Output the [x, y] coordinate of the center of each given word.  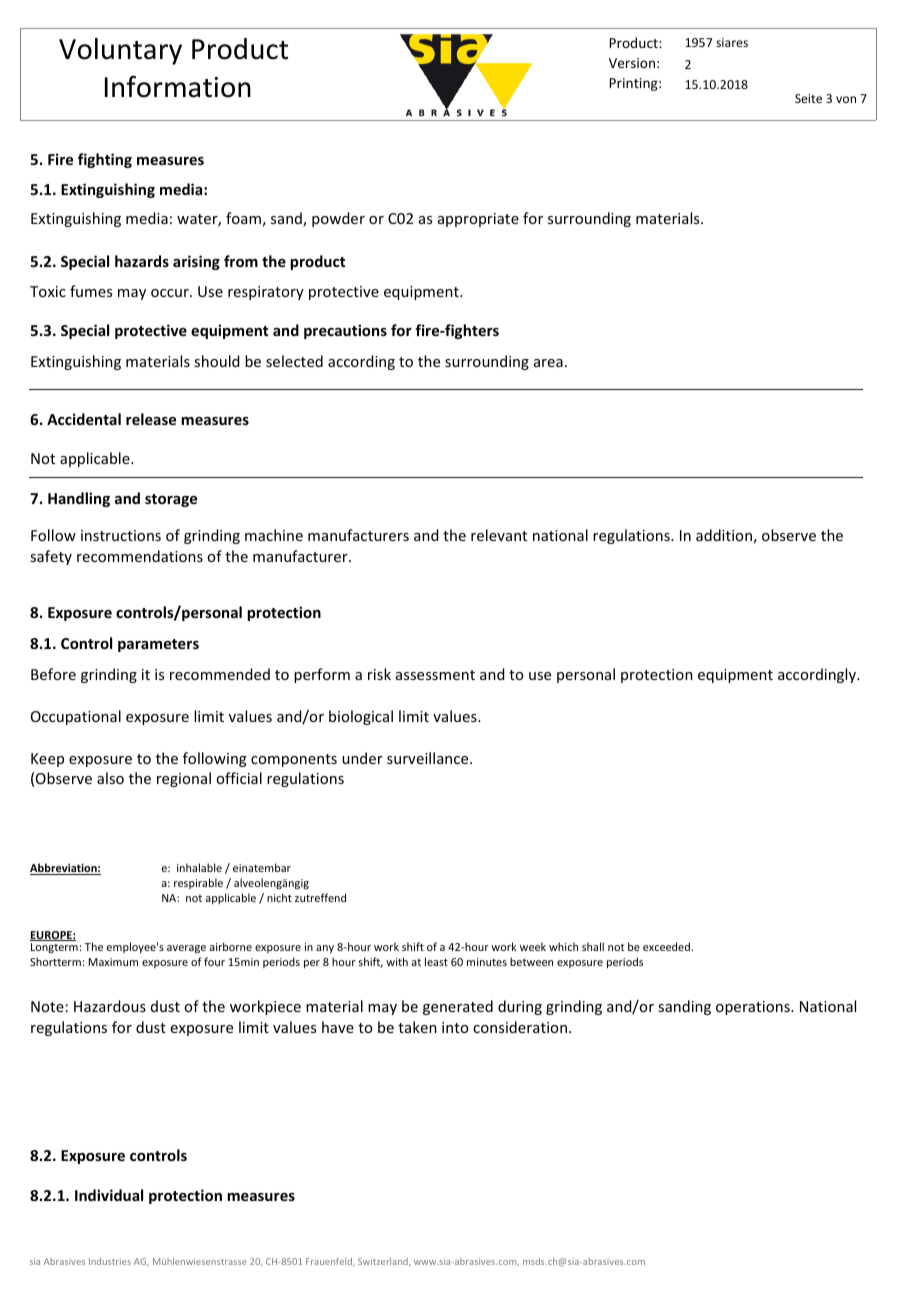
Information [178, 87]
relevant [499, 535]
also [110, 778]
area [548, 363]
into [455, 1027]
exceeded [667, 946]
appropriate [478, 220]
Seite [808, 98]
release [151, 419]
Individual [109, 1195]
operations [754, 1008]
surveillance [429, 758]
